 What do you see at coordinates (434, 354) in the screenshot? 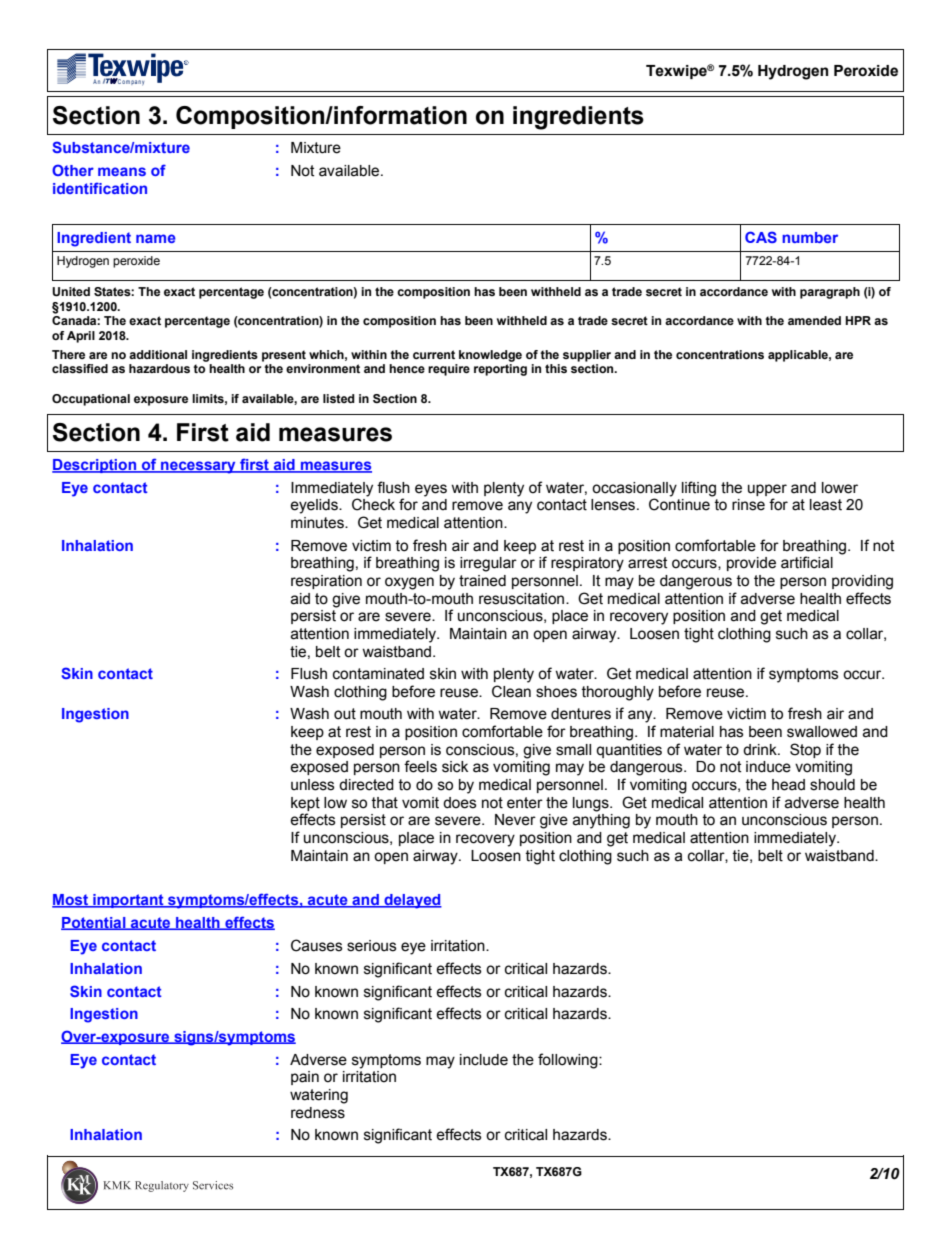
I see `current` at bounding box center [434, 354].
